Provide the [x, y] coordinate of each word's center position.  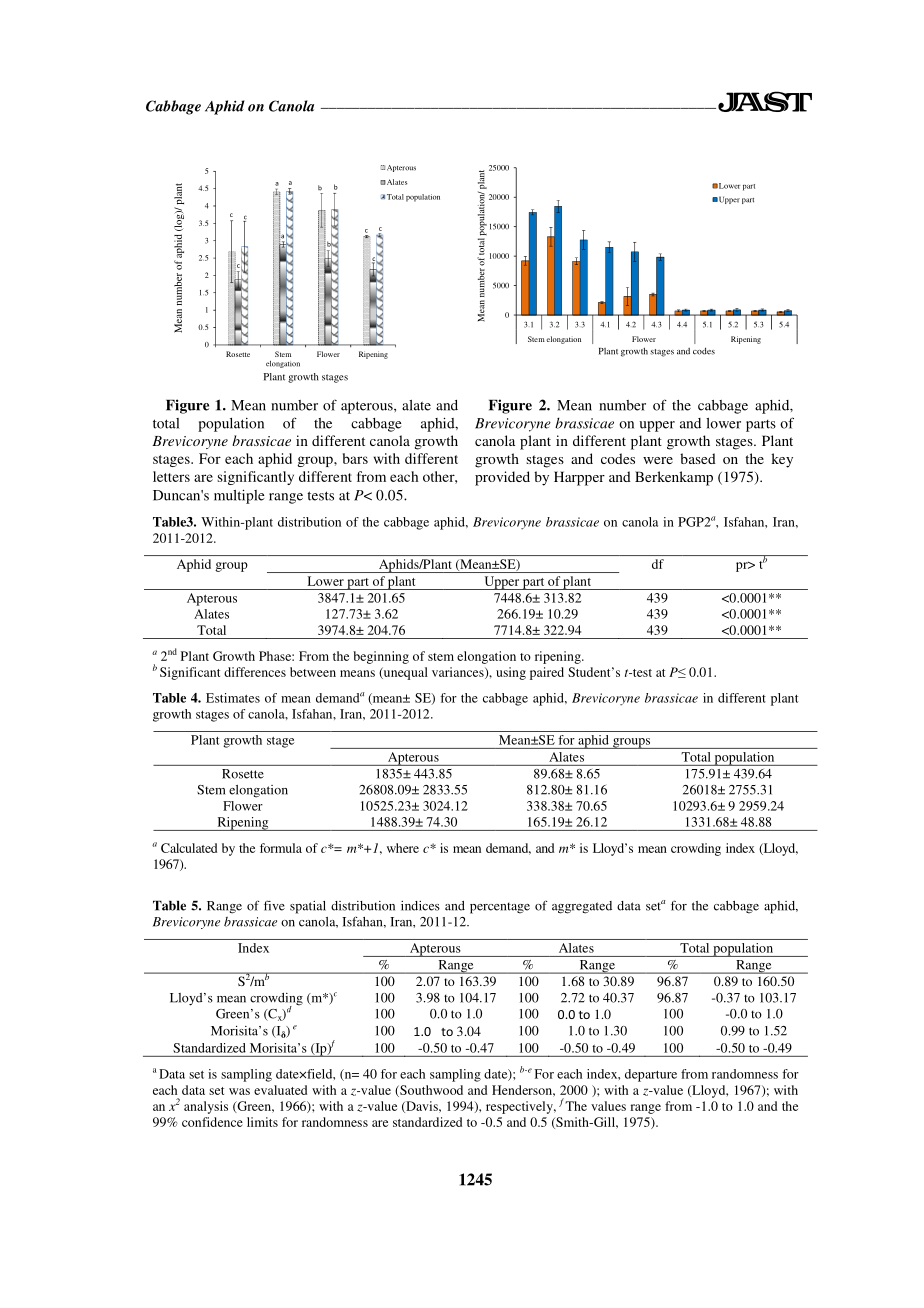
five [274, 905]
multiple [239, 496]
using [511, 673]
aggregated [582, 907]
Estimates [233, 698]
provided [502, 478]
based [698, 458]
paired [547, 673]
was [239, 1091]
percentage [500, 908]
